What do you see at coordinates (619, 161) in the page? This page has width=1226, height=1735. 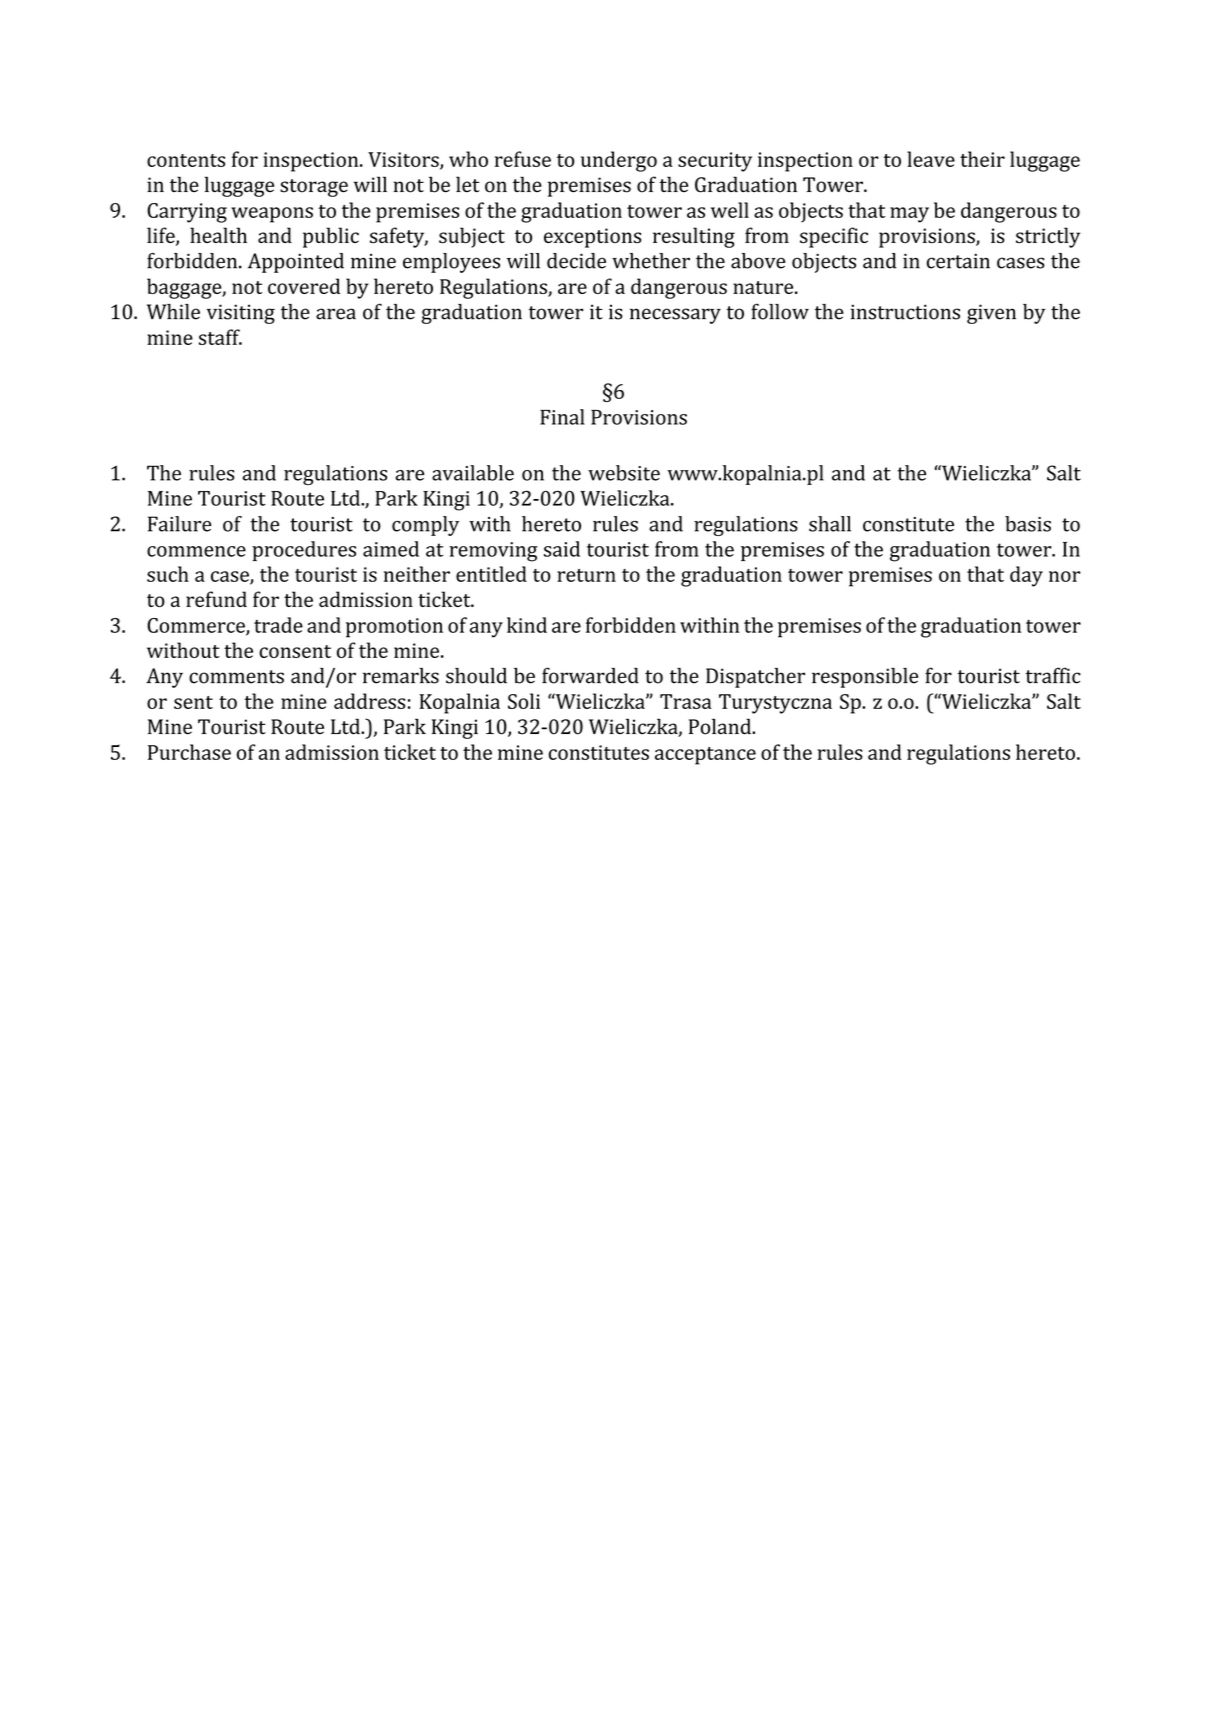 I see `undergo` at bounding box center [619, 161].
